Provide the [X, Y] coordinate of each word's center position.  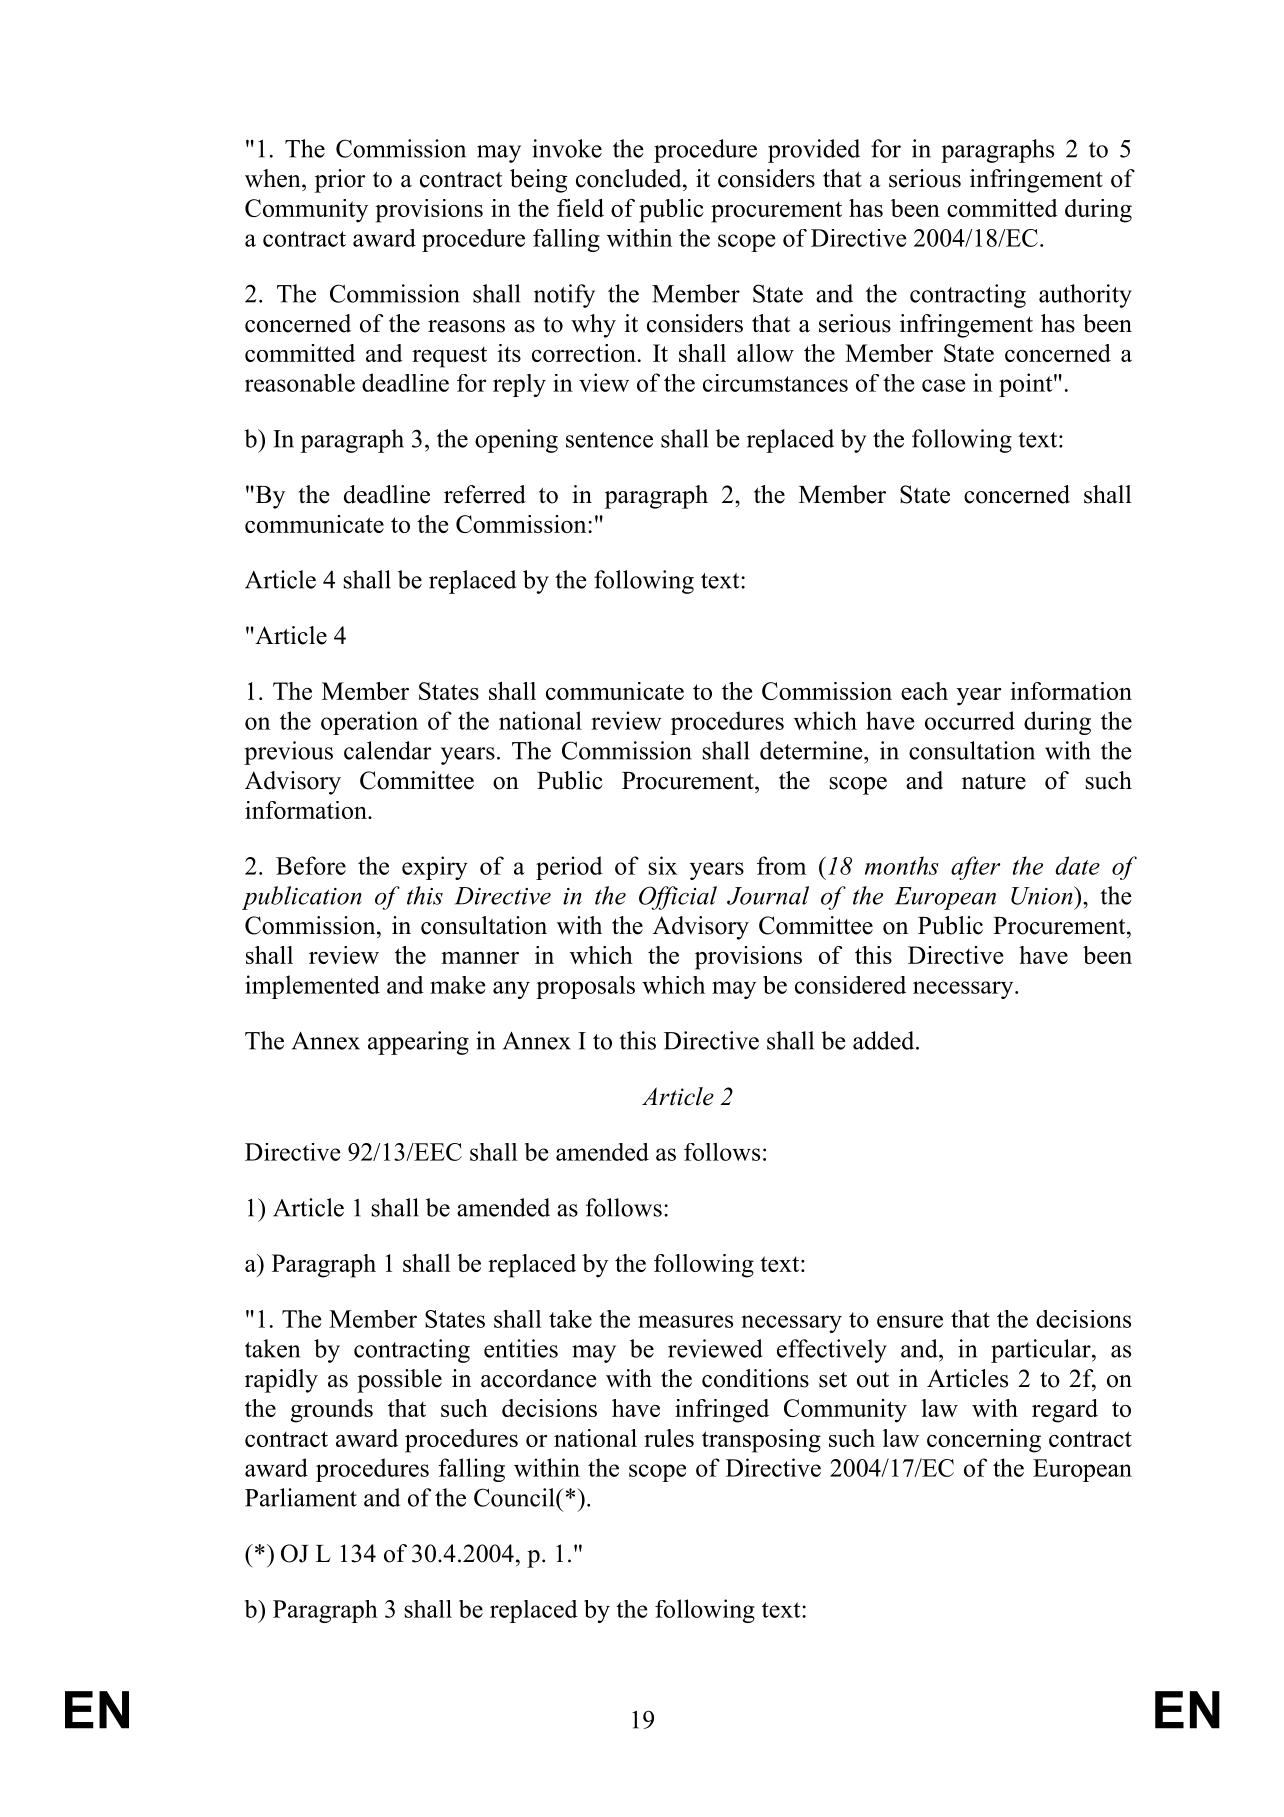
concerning [984, 1441]
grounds [332, 1411]
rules [669, 1438]
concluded [630, 178]
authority [1085, 296]
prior [340, 181]
